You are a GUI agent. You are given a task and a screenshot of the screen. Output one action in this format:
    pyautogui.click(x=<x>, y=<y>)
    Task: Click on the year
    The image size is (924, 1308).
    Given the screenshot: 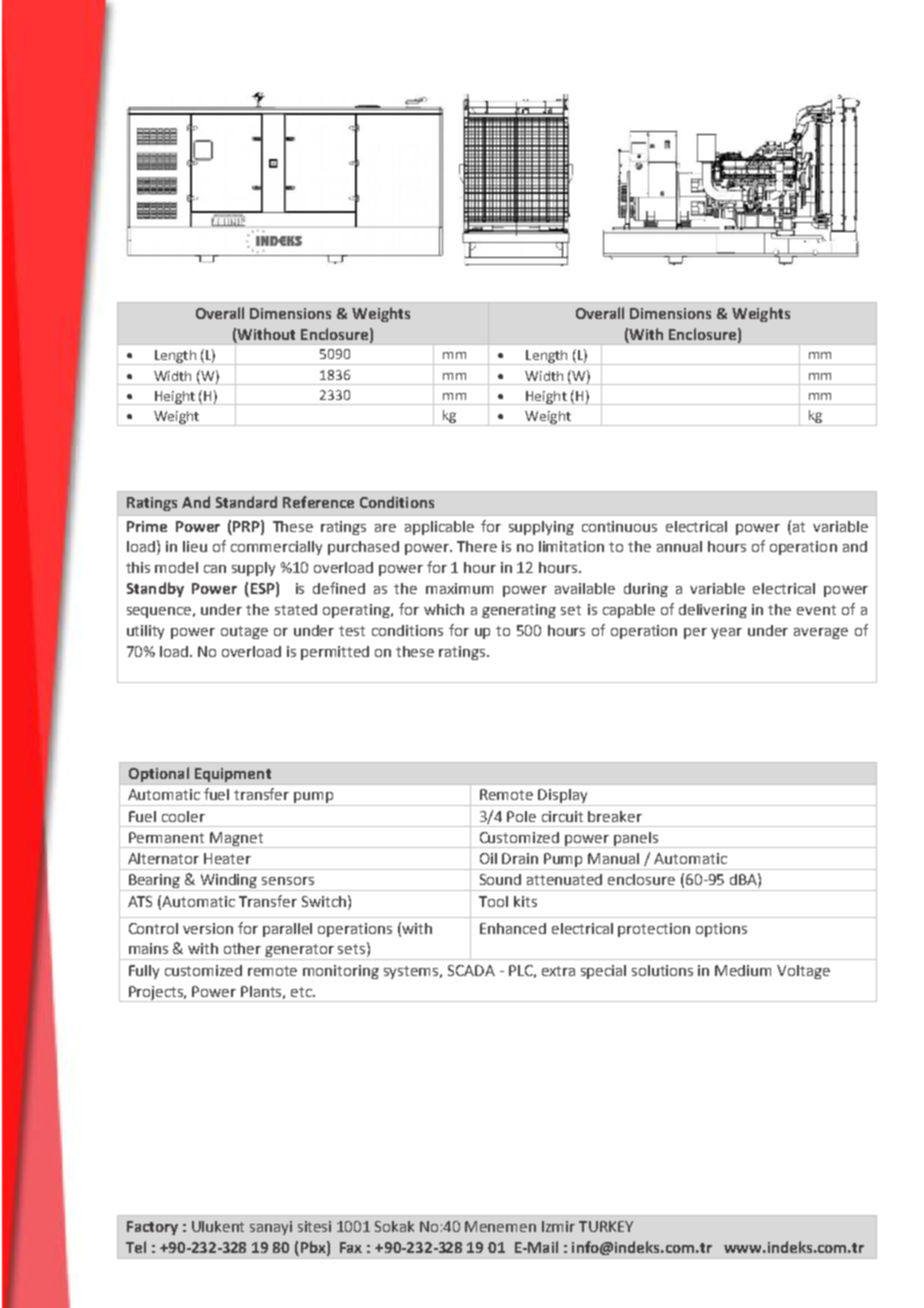 What is the action you would take?
    pyautogui.click(x=726, y=633)
